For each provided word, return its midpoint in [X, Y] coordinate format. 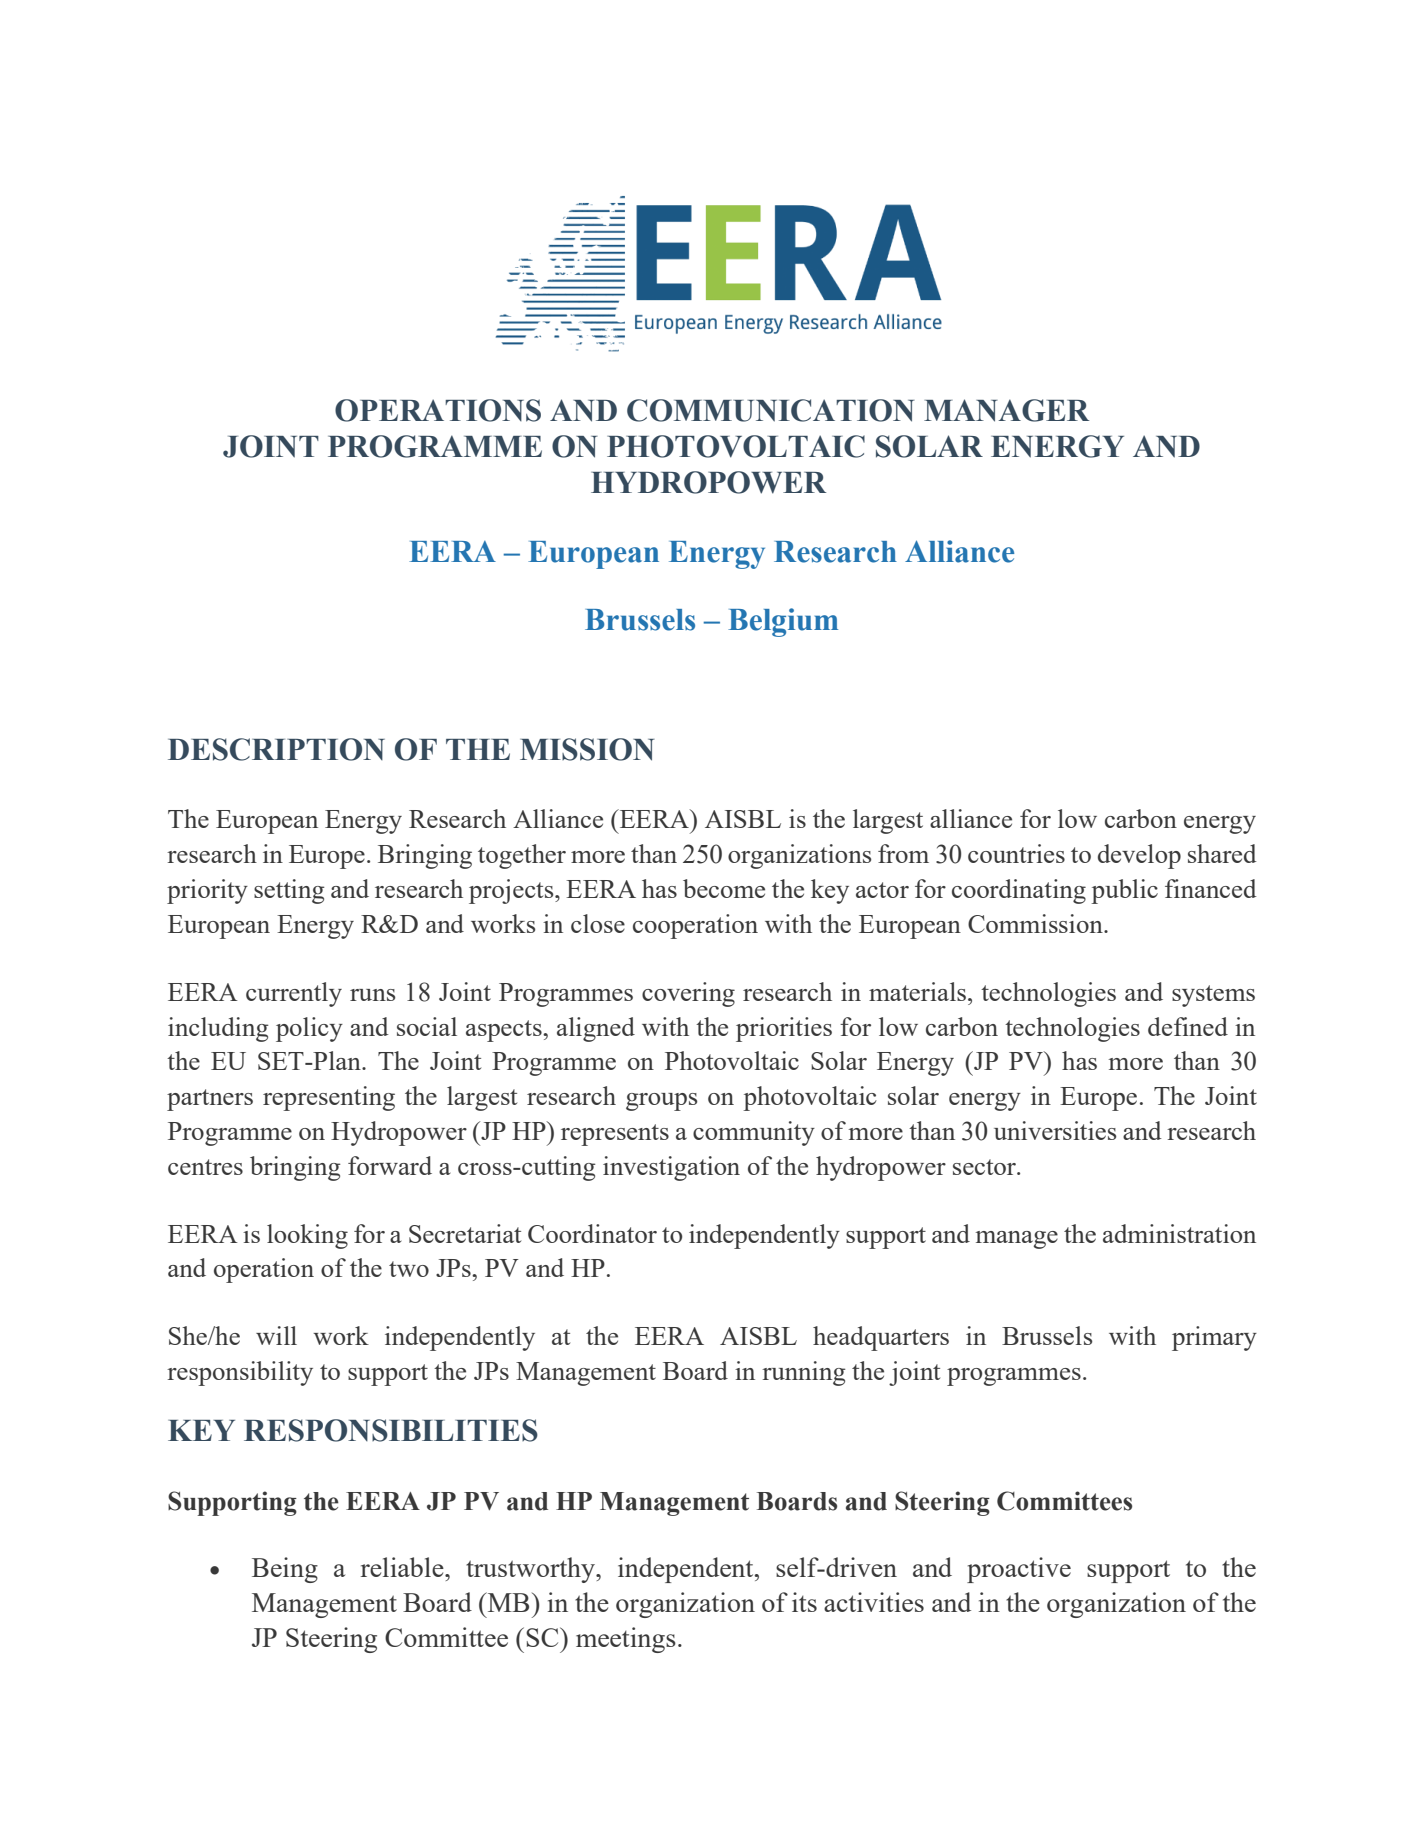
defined [1188, 1026]
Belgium [783, 622]
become [724, 888]
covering [688, 994]
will [276, 1335]
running [804, 1373]
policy [309, 1029]
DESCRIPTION [276, 749]
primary [1214, 1338]
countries [1016, 853]
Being [285, 1570]
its [804, 1602]
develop [1139, 856]
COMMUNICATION [771, 410]
